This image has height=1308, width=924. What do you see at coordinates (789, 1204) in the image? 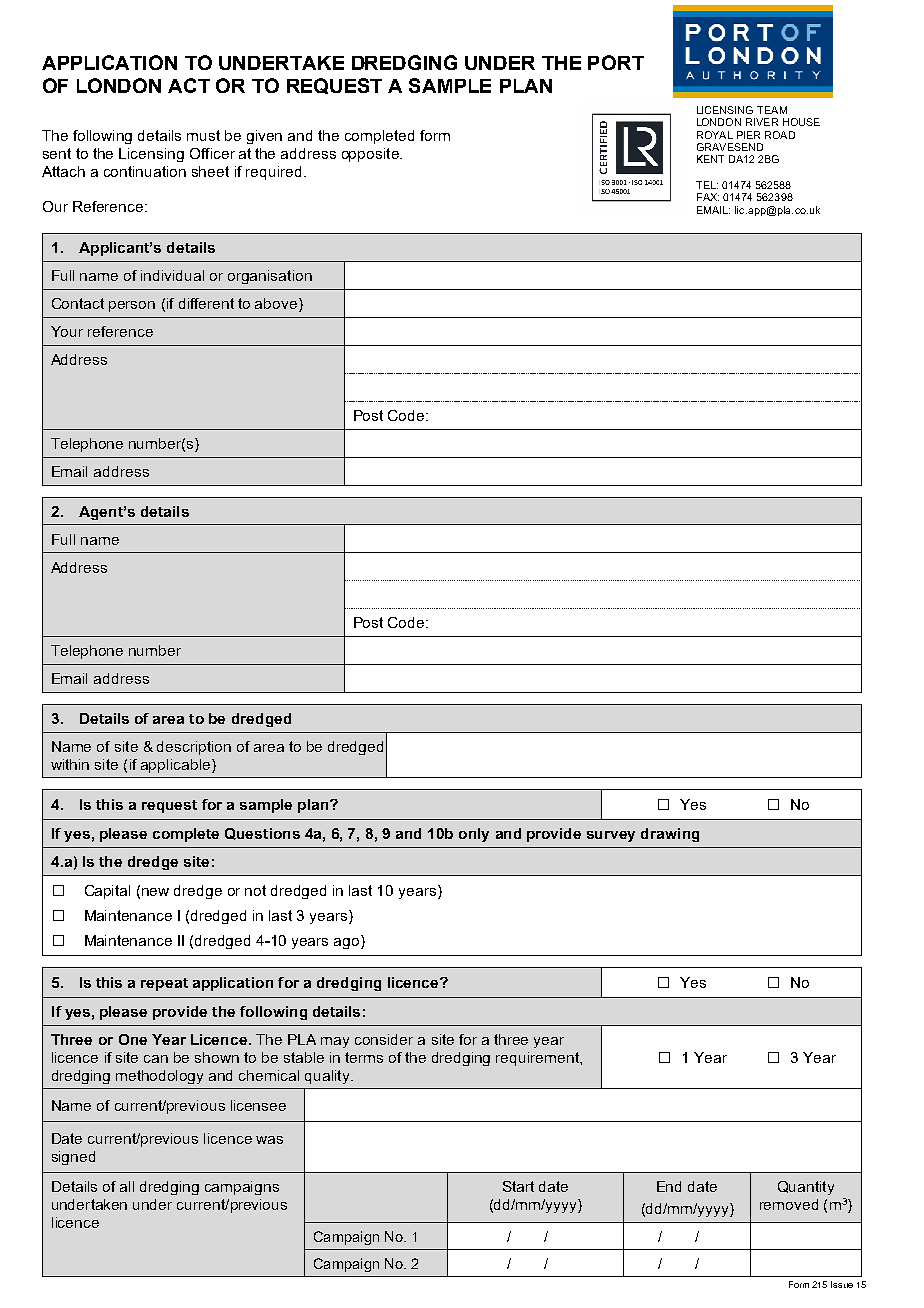
I see `removed` at bounding box center [789, 1204].
